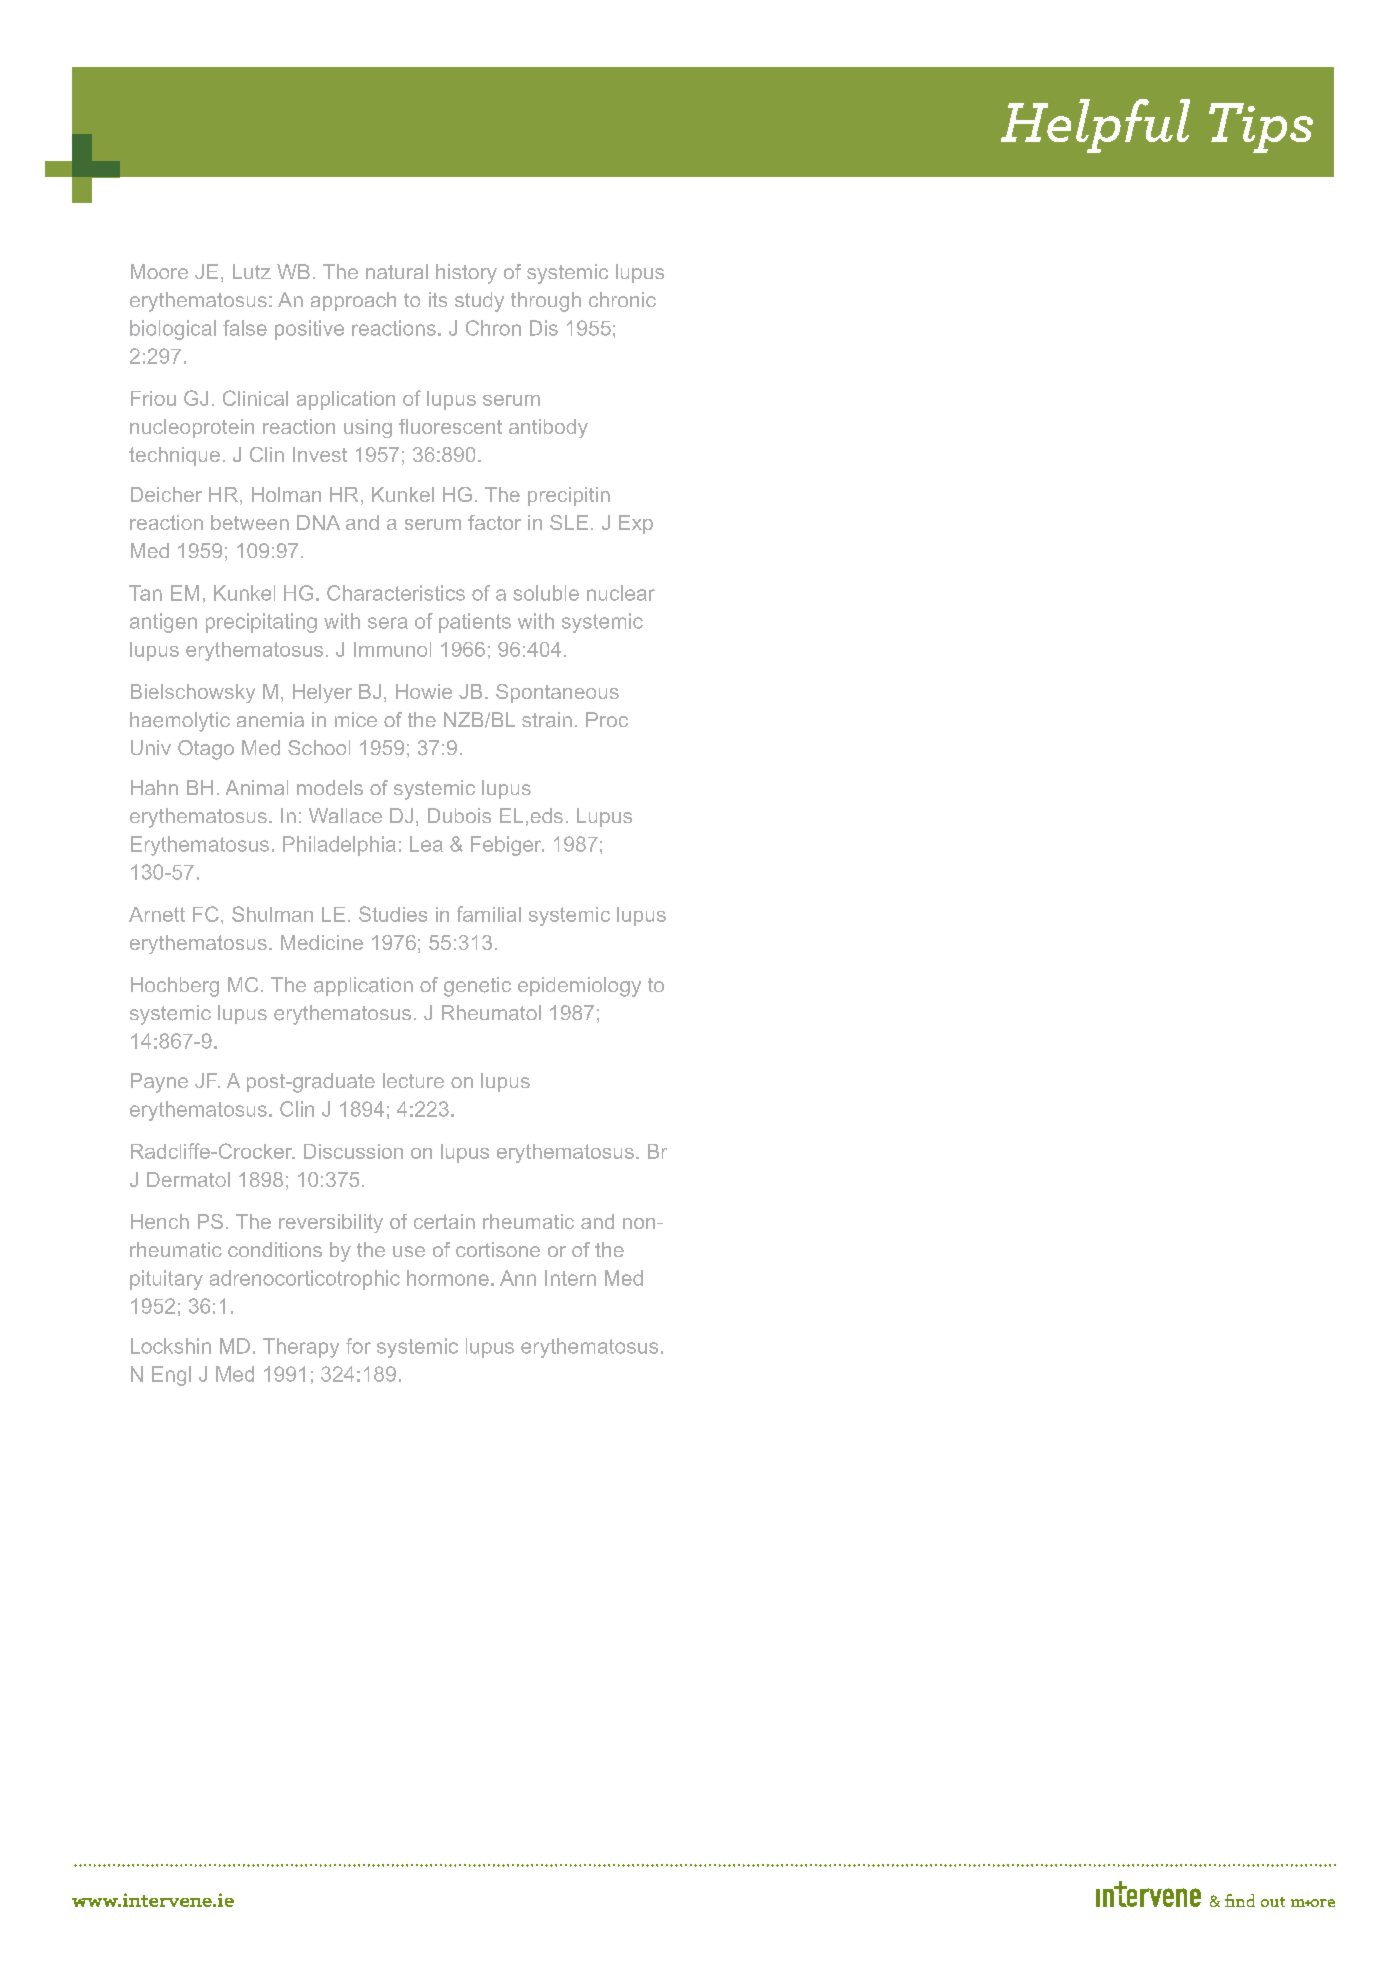 The width and height of the screenshot is (1396, 1975). I want to click on Studies, so click(393, 914).
